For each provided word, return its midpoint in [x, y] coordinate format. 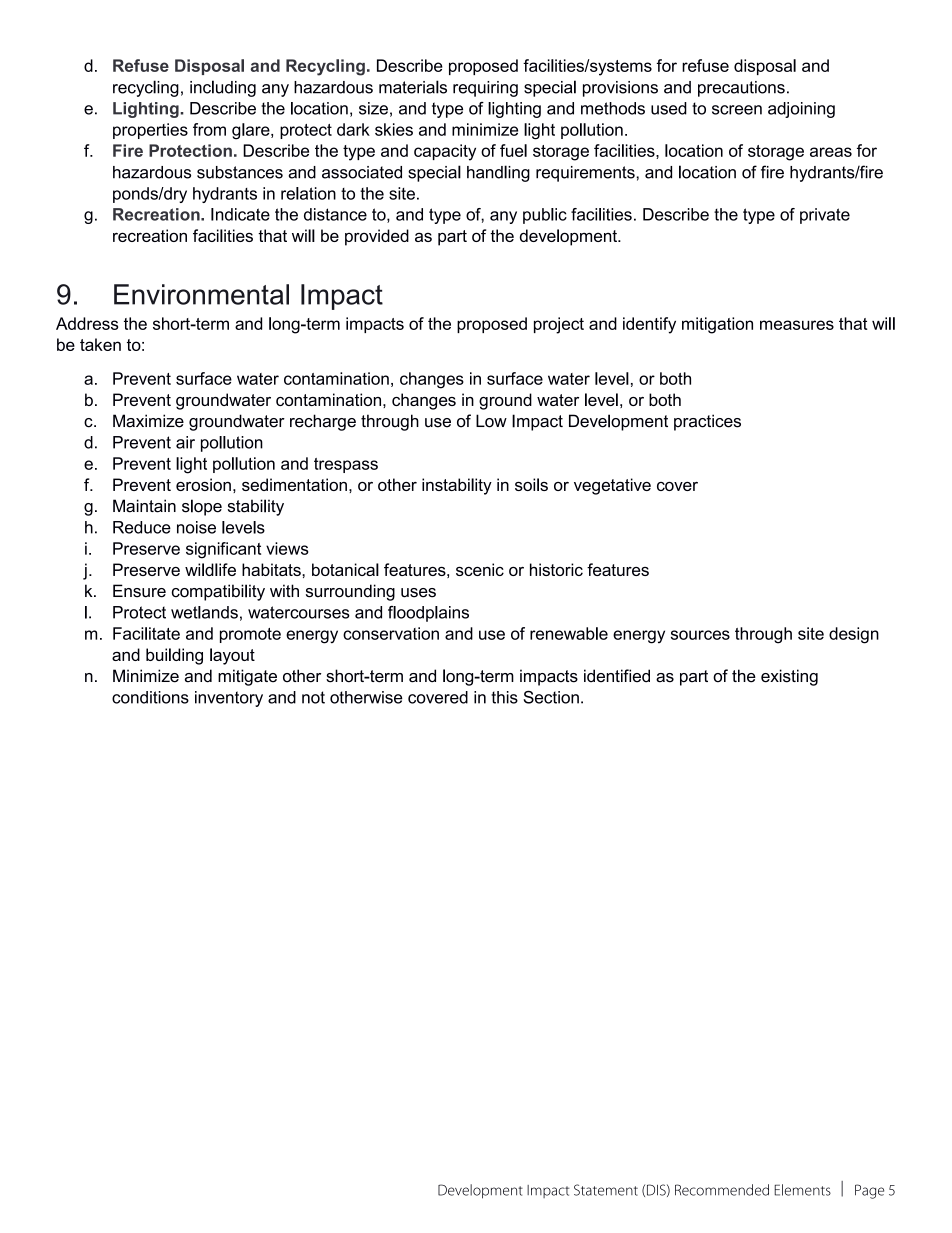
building [174, 656]
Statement [606, 1190]
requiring [485, 89]
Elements [802, 1190]
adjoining [801, 110]
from [209, 129]
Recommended [722, 1190]
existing [789, 677]
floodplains [428, 614]
